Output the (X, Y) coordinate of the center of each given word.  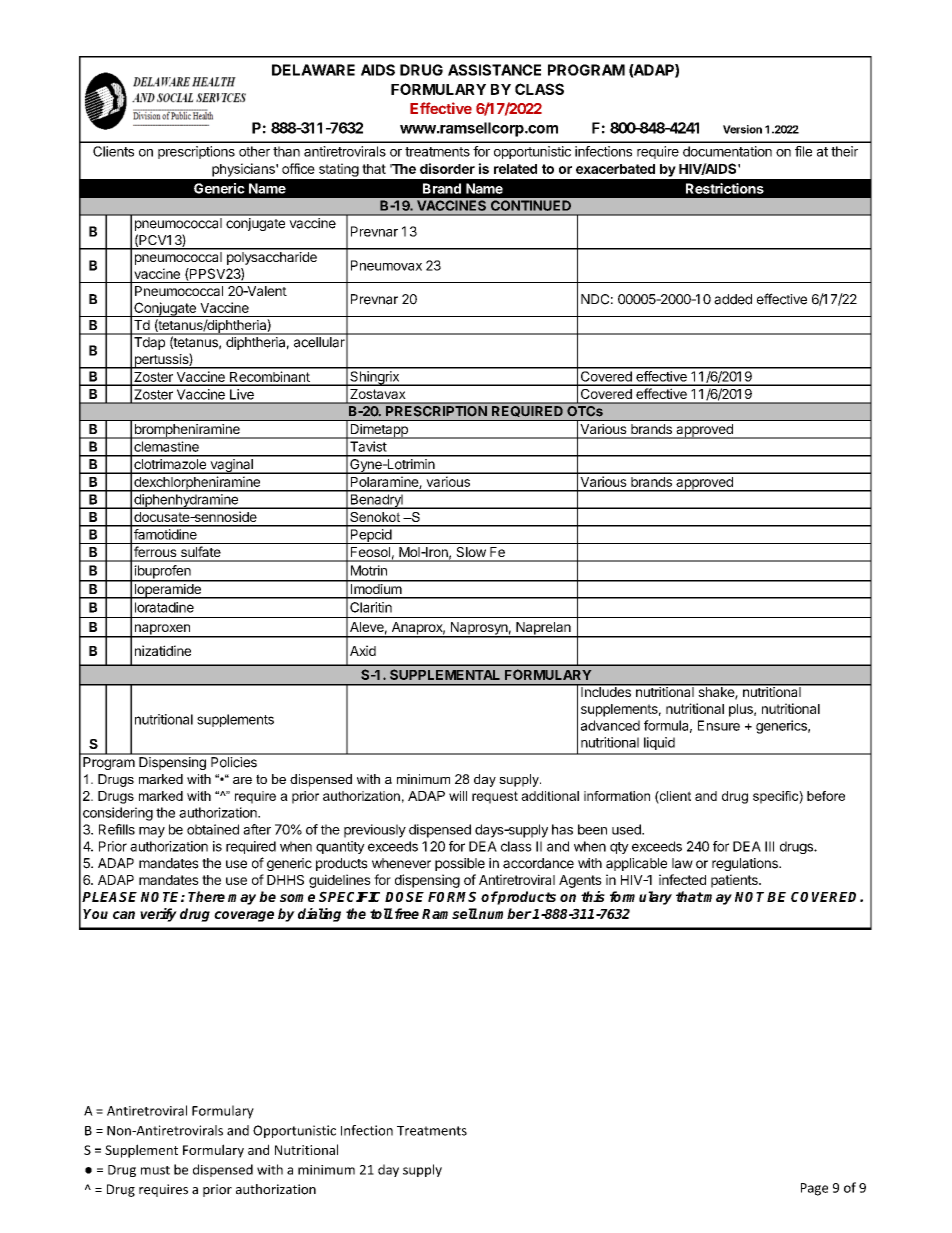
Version (742, 129)
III (769, 846)
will (458, 796)
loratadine (164, 607)
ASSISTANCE (494, 70)
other (254, 151)
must (155, 1170)
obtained (213, 829)
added (733, 299)
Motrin (369, 570)
